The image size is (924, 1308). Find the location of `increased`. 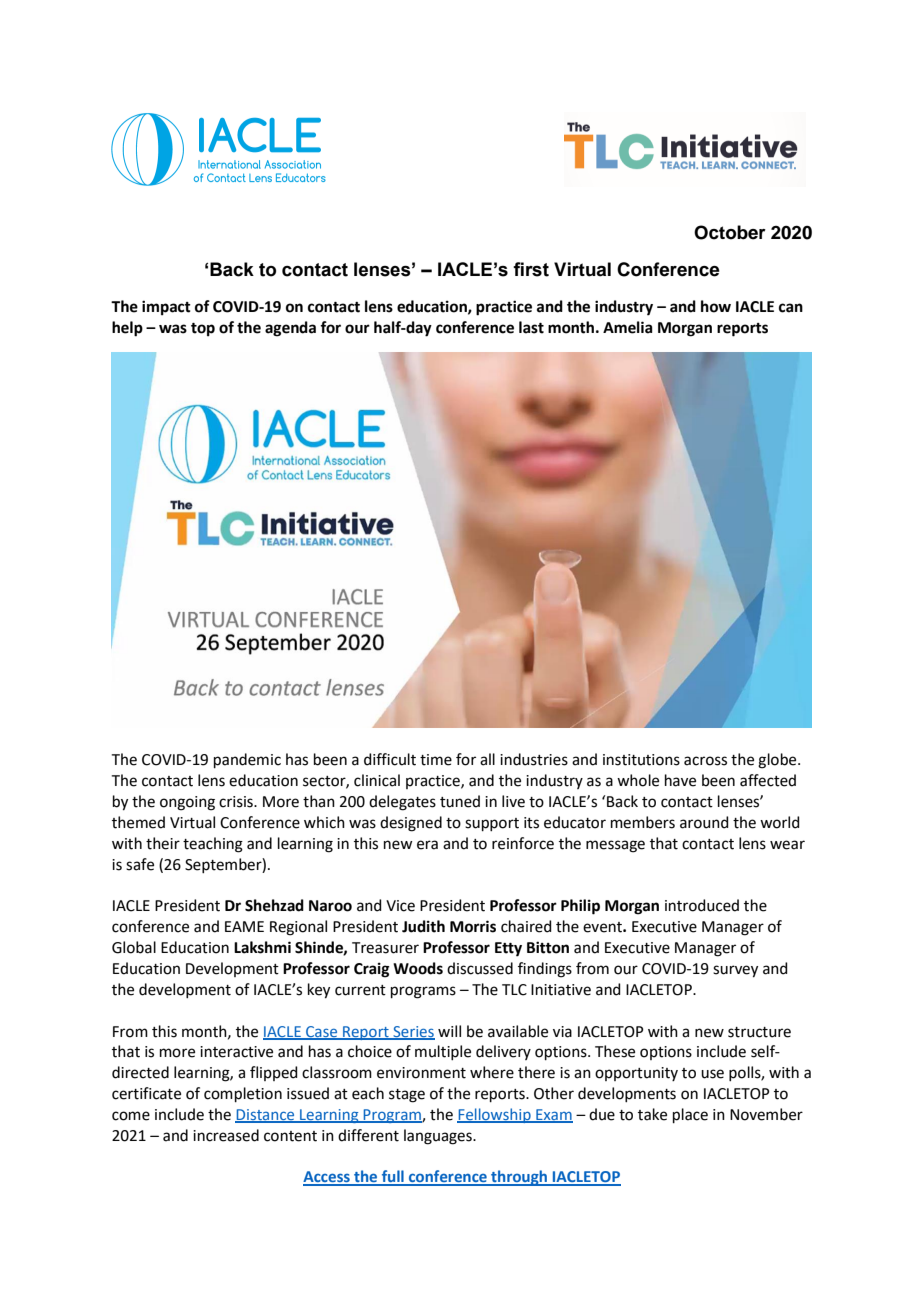

increased is located at coordinates (226, 1135).
